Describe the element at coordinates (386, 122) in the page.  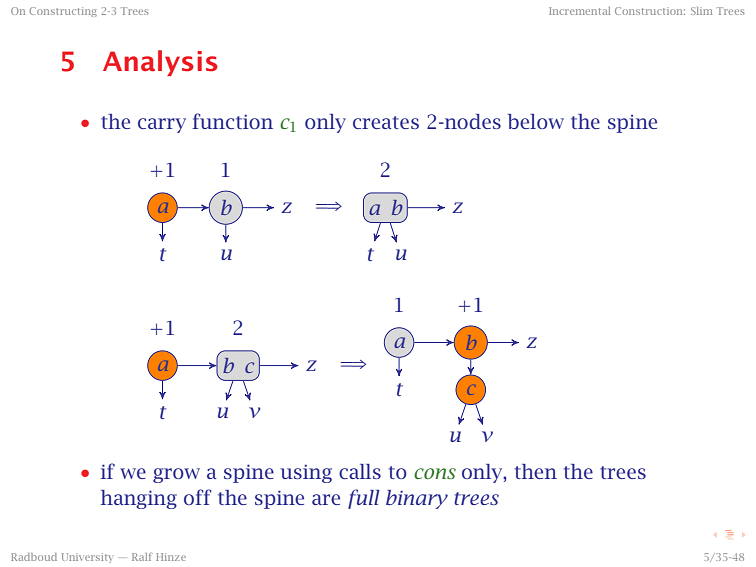
I see `creates` at that location.
